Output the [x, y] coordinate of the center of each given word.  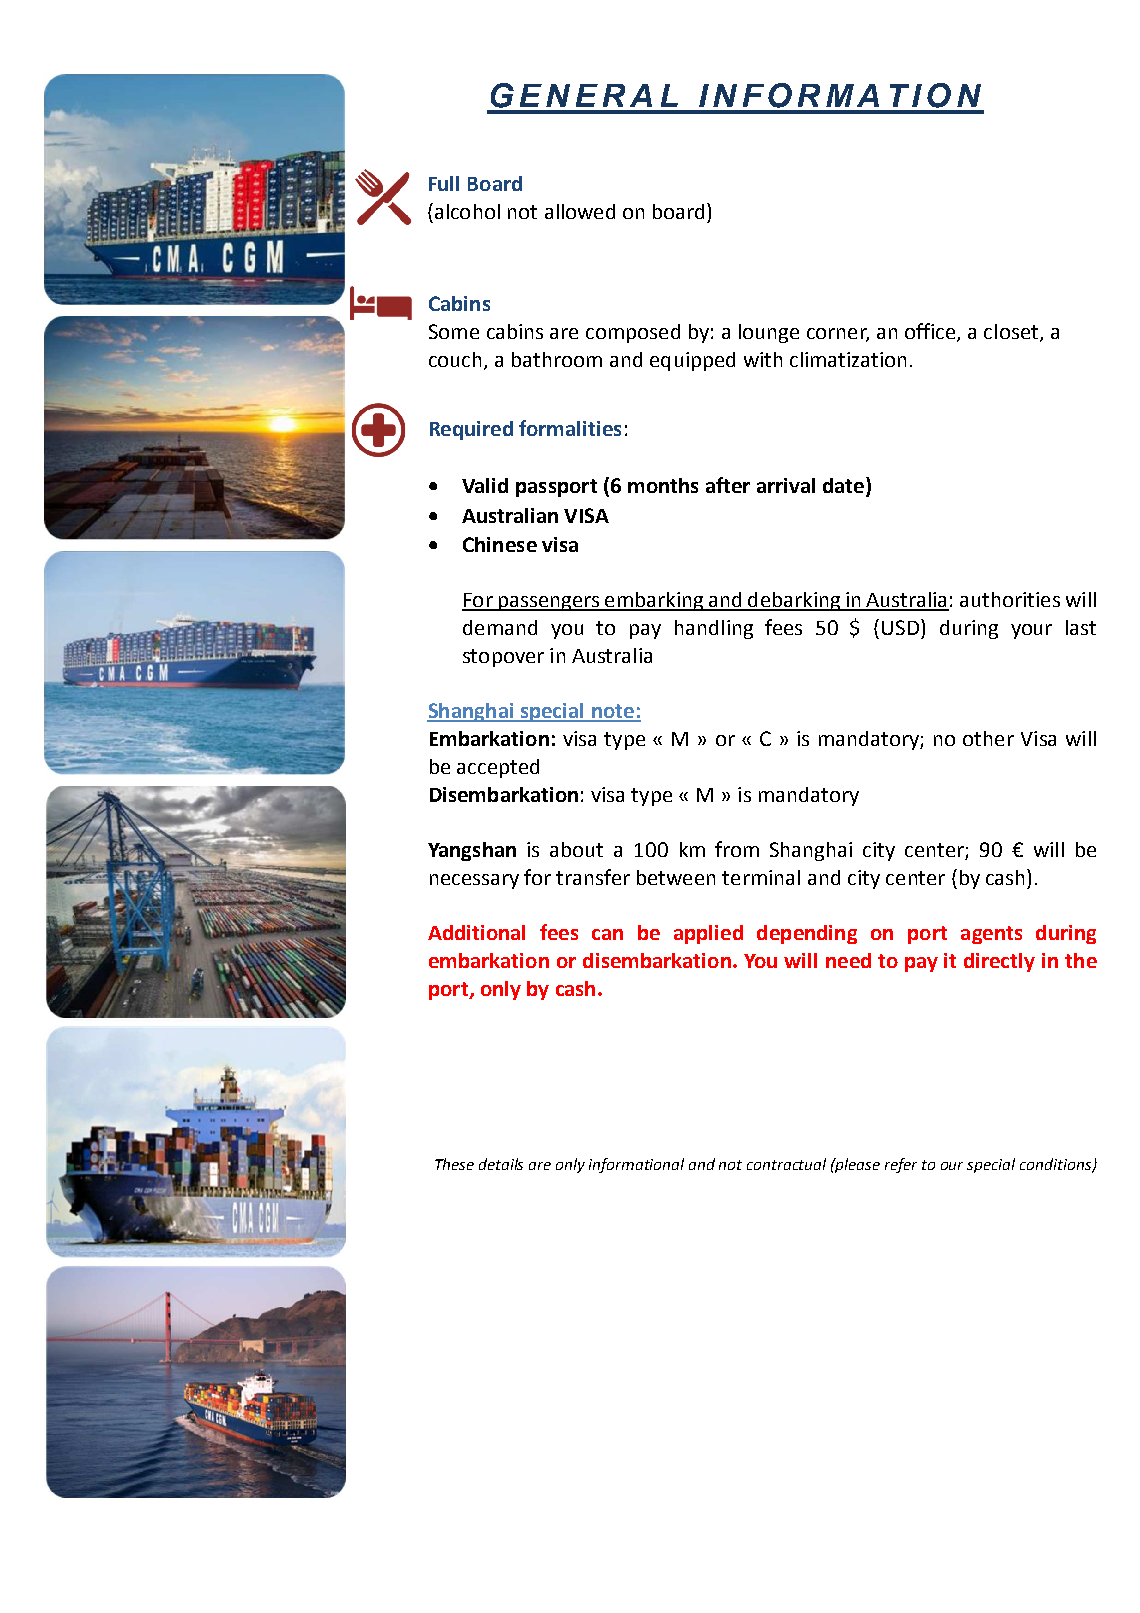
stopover [503, 658]
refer [901, 1165]
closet [1012, 333]
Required [471, 430]
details [501, 1164]
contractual [786, 1164]
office [931, 332]
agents [991, 935]
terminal [761, 877]
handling [714, 629]
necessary [474, 881]
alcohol [466, 211]
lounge [769, 333]
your [1031, 631]
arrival [786, 485]
